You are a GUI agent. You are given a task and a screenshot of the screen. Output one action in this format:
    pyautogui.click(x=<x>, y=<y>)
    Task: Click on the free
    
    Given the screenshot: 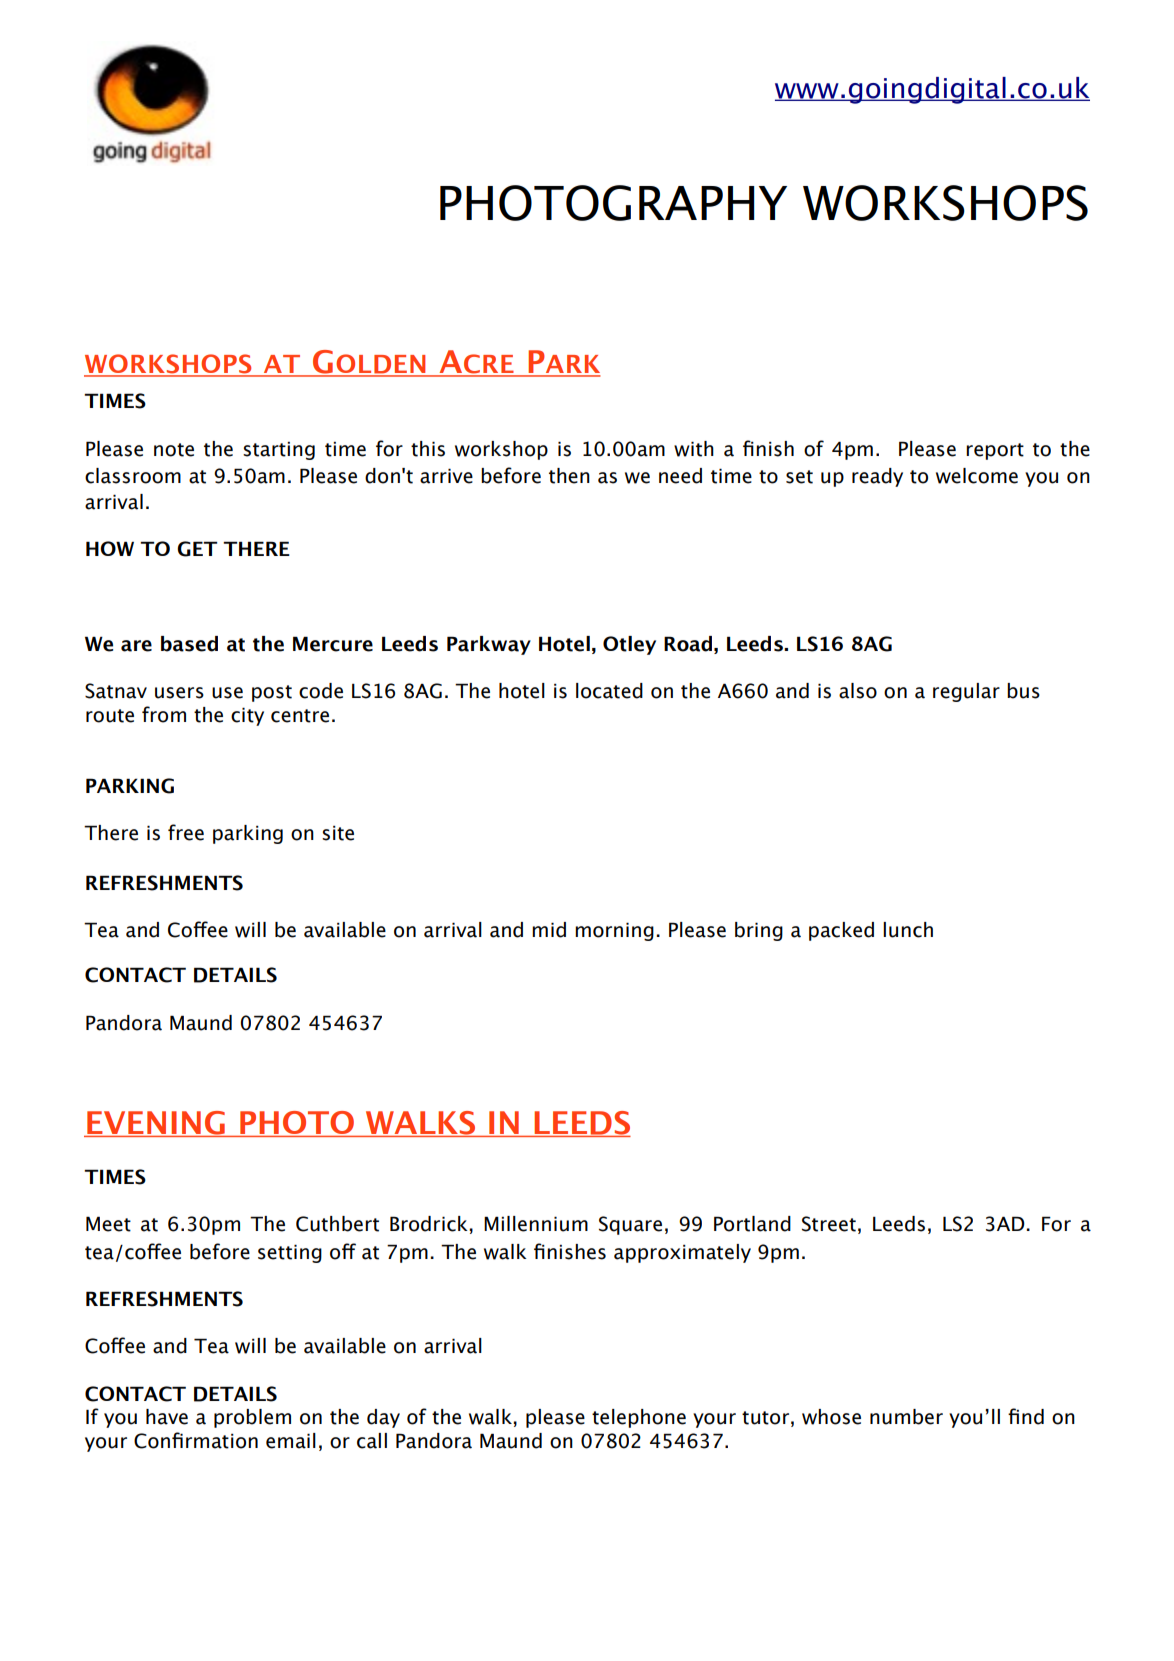 What is the action you would take?
    pyautogui.click(x=186, y=832)
